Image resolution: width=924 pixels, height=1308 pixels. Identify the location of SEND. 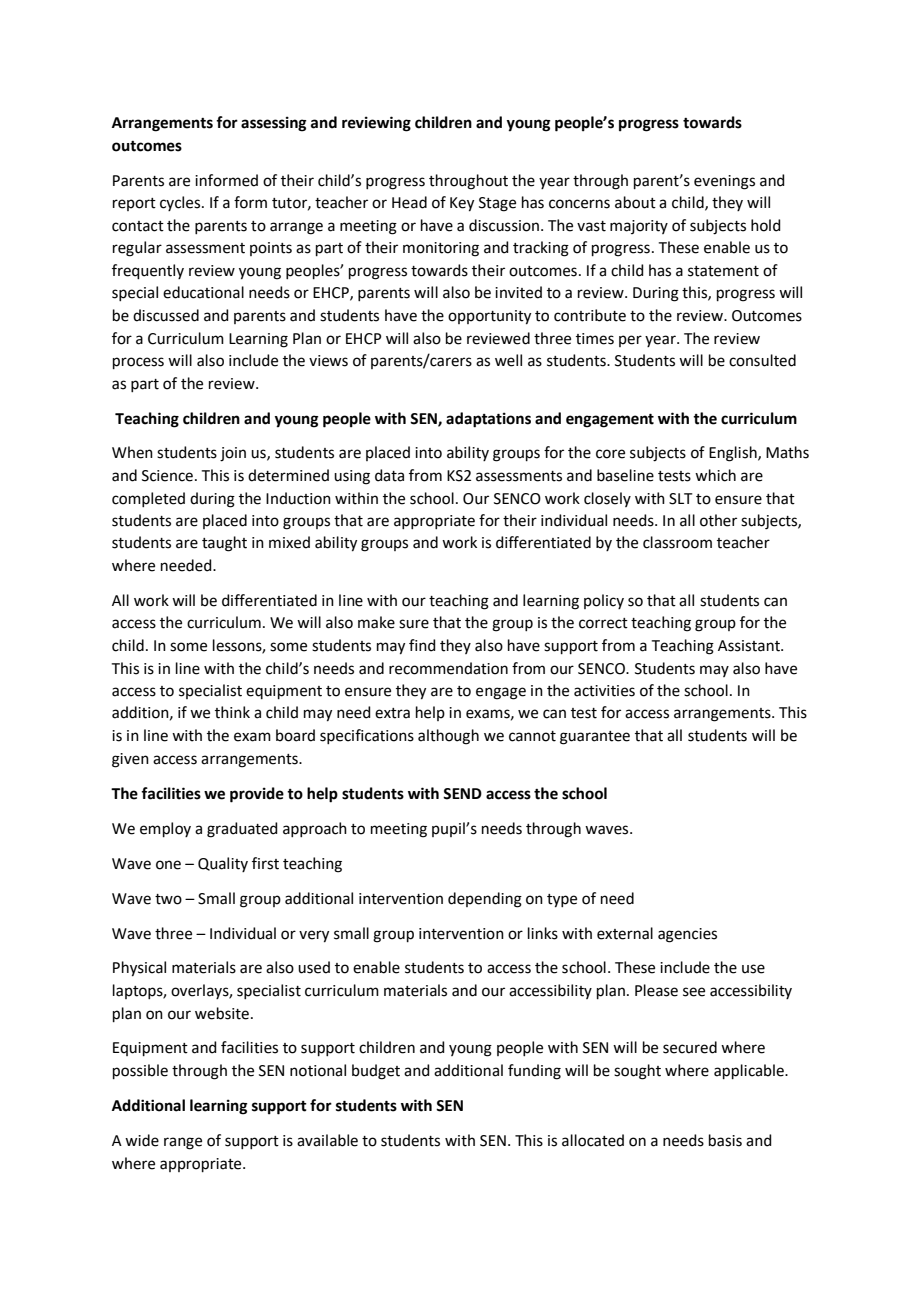
(462, 794).
